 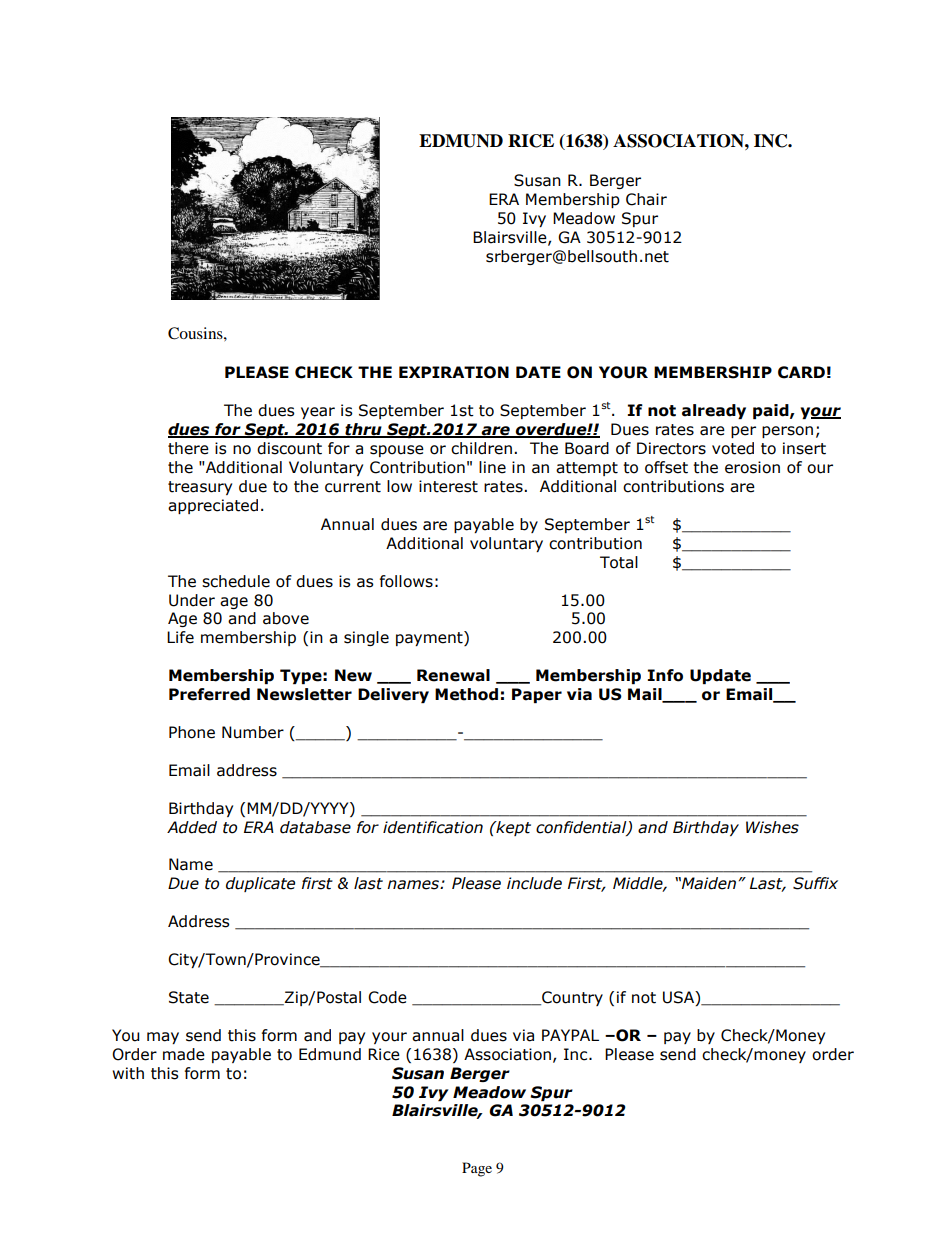 What do you see at coordinates (665, 675) in the document?
I see `Info` at bounding box center [665, 675].
